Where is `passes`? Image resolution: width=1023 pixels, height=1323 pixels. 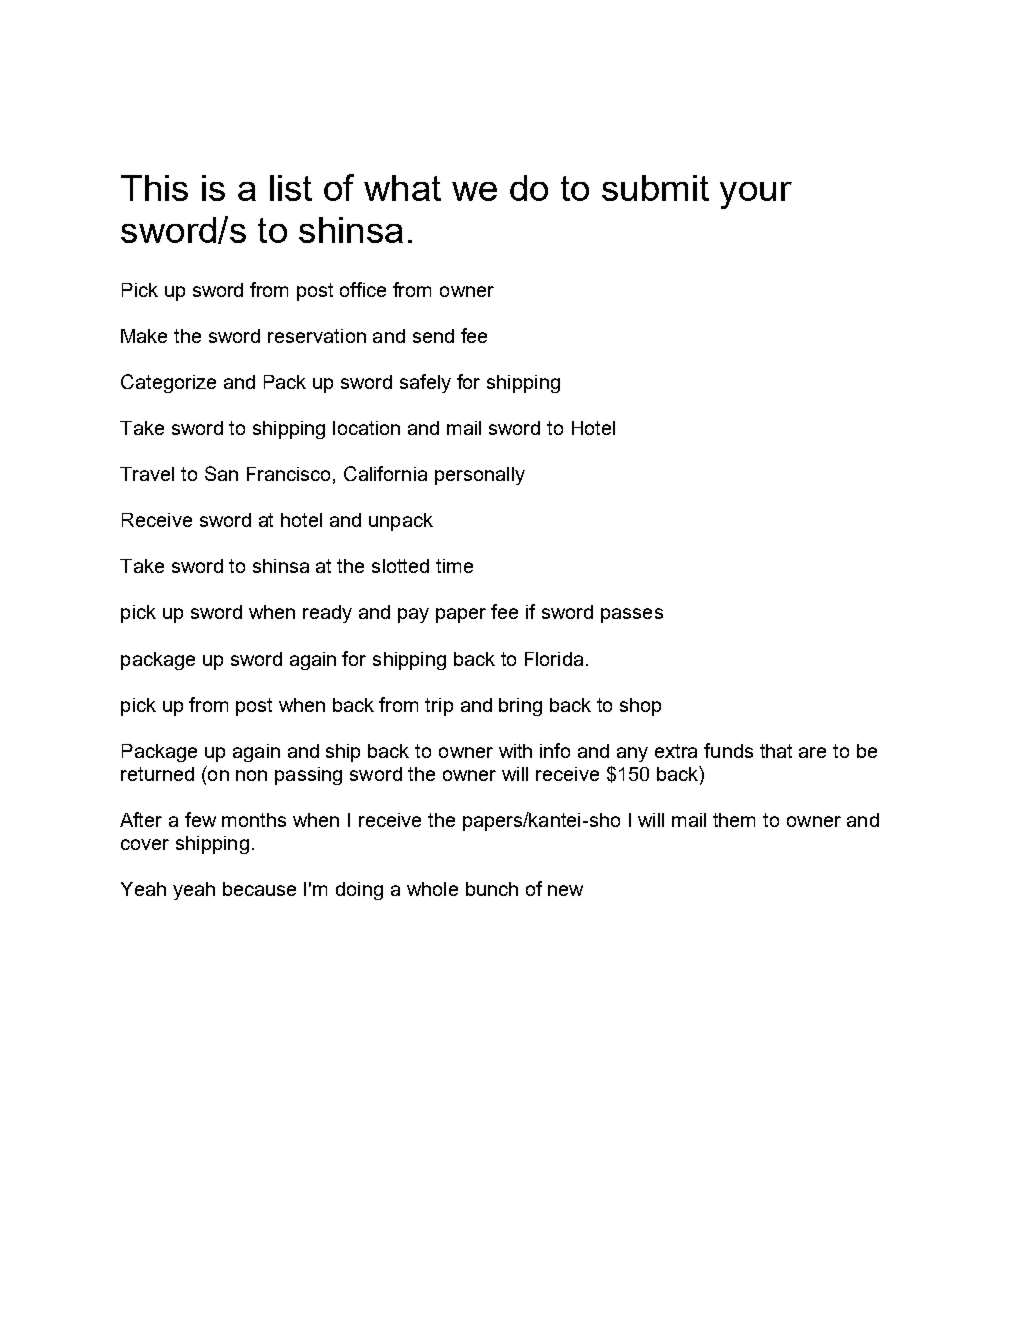 passes is located at coordinates (632, 615).
